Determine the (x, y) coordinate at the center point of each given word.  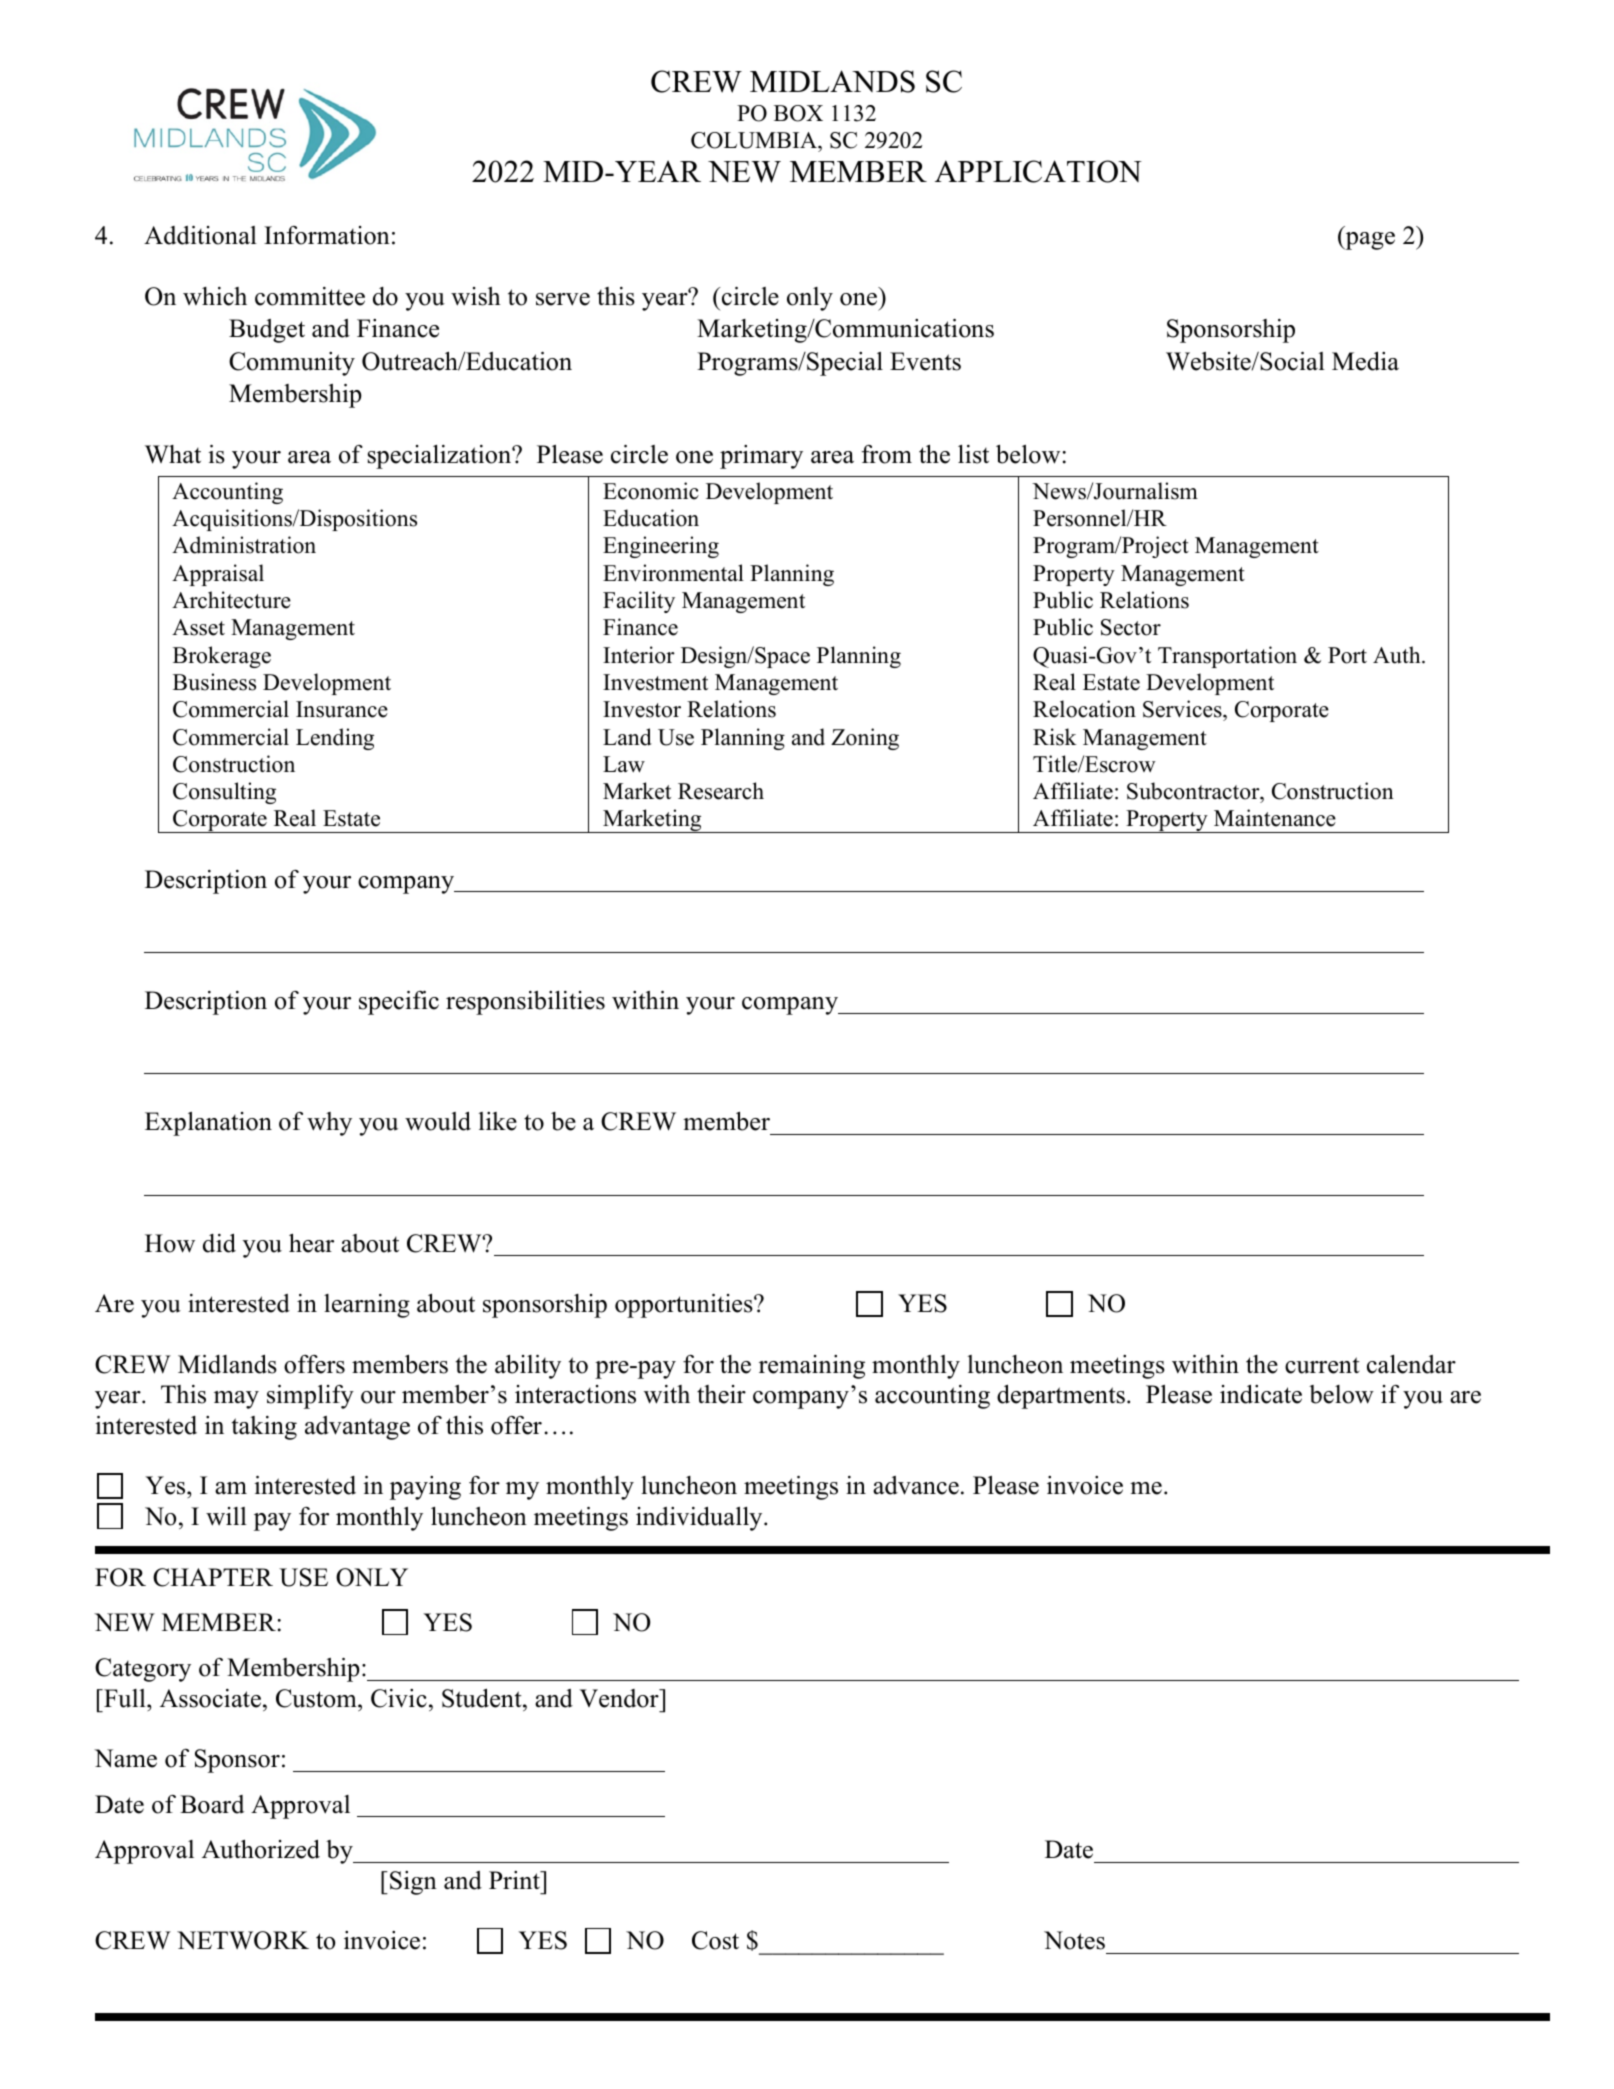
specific (399, 1003)
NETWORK (243, 1940)
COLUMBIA (755, 140)
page (1369, 241)
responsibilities (525, 1003)
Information (327, 235)
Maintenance (1275, 818)
